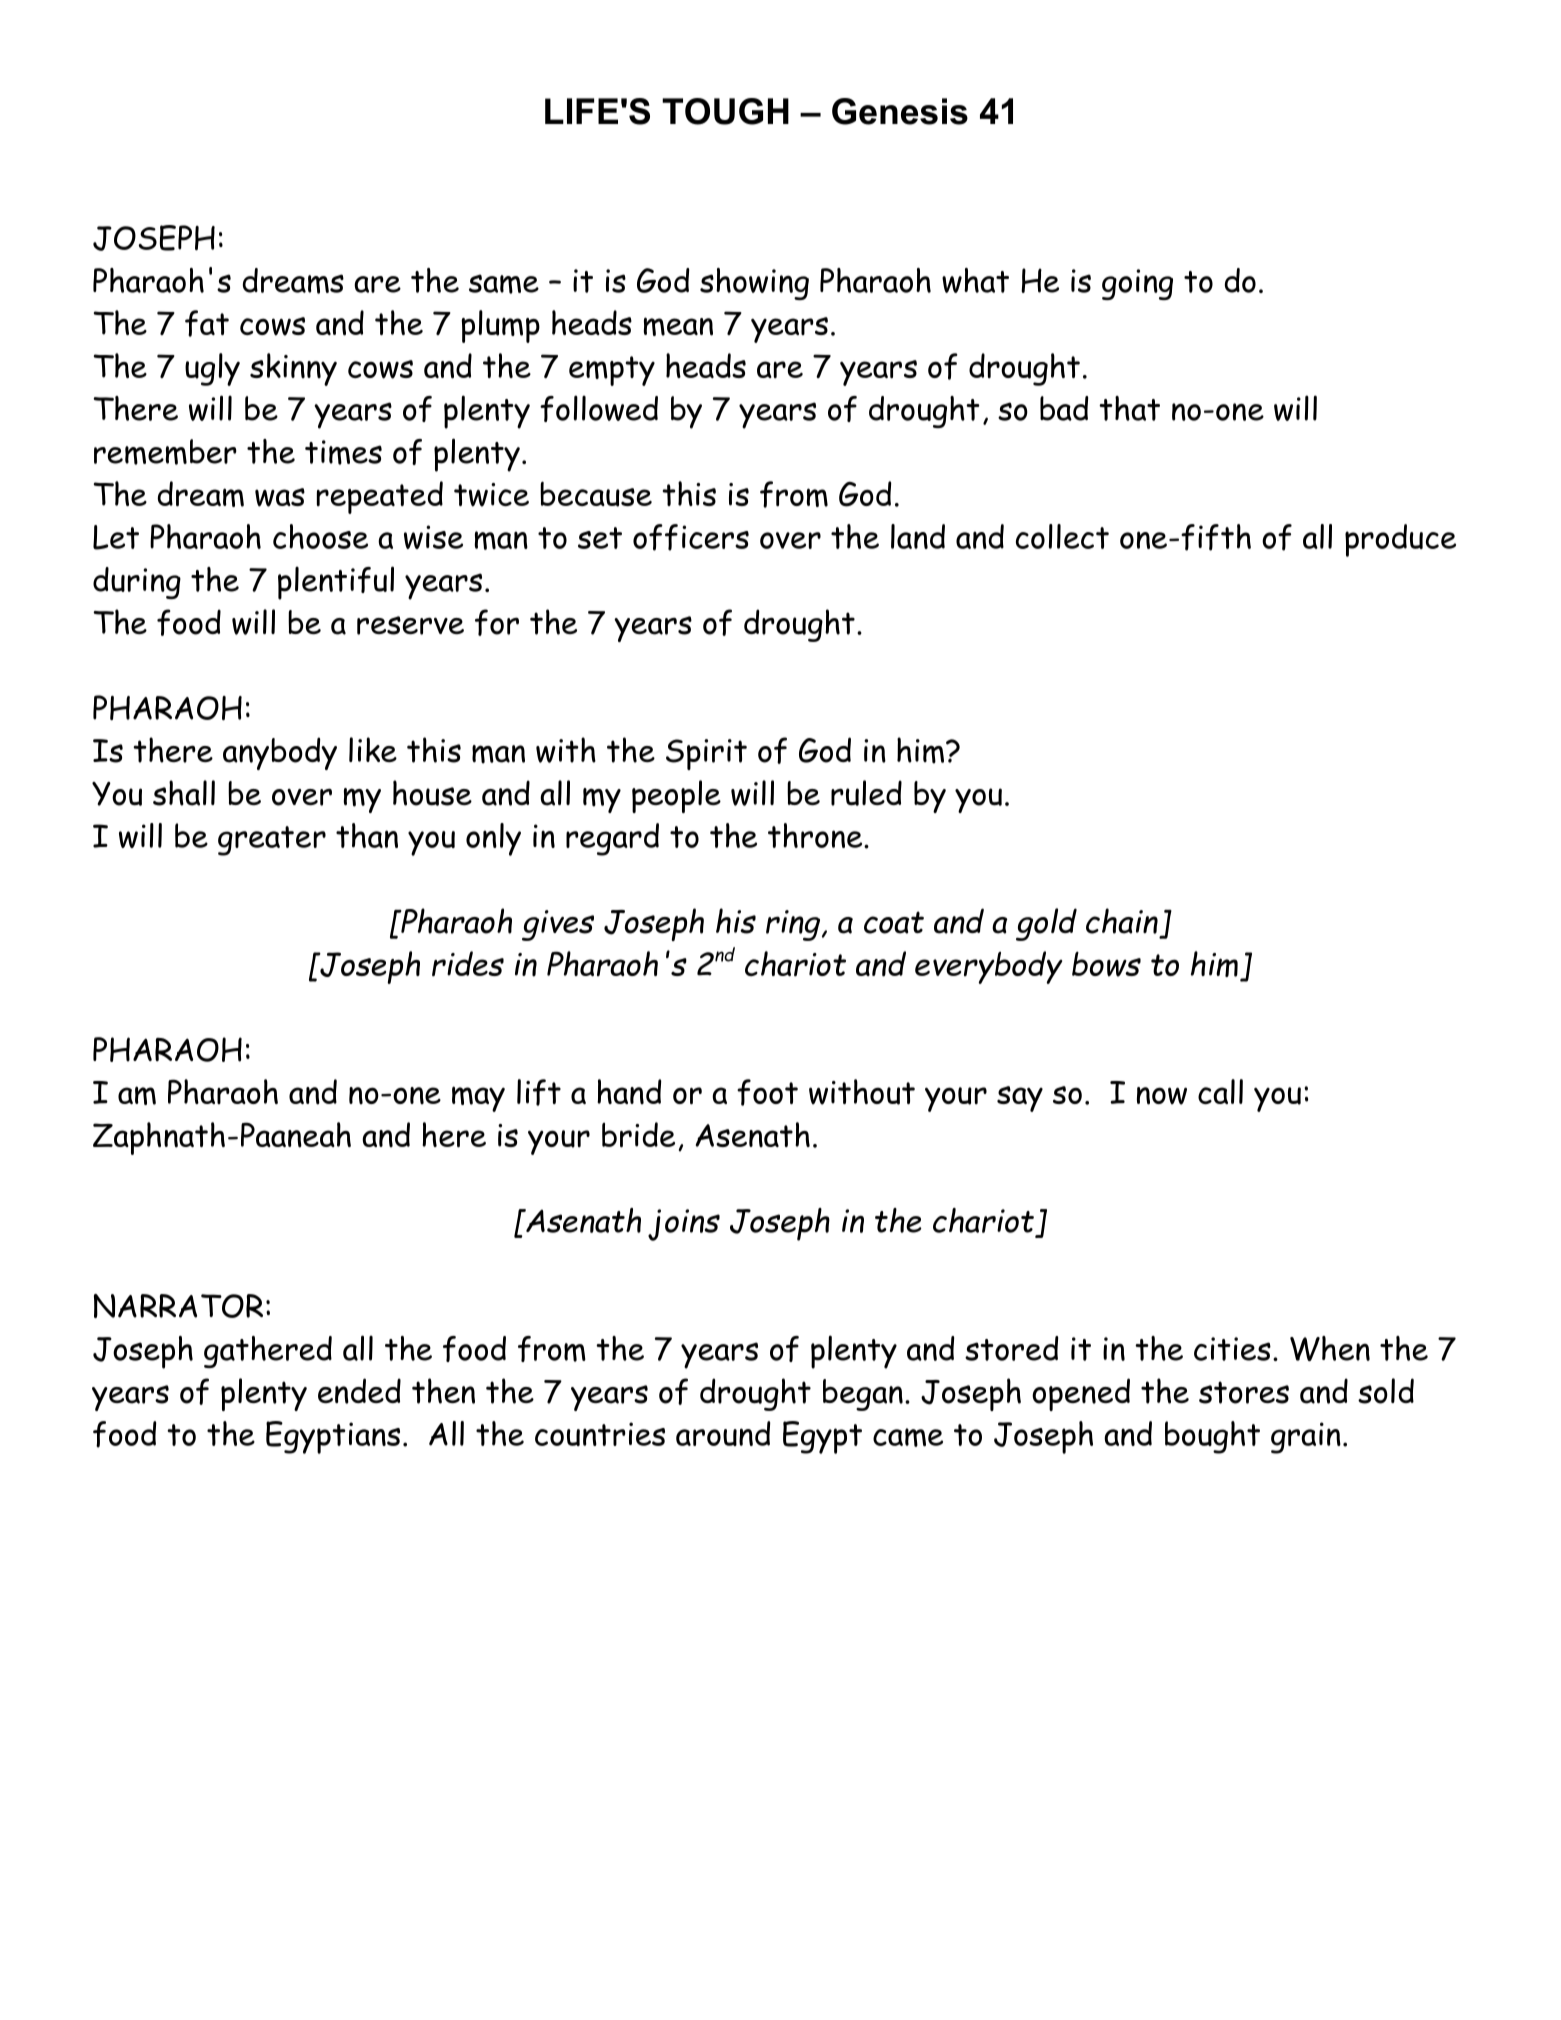  I want to click on TOUGH, so click(725, 111).
